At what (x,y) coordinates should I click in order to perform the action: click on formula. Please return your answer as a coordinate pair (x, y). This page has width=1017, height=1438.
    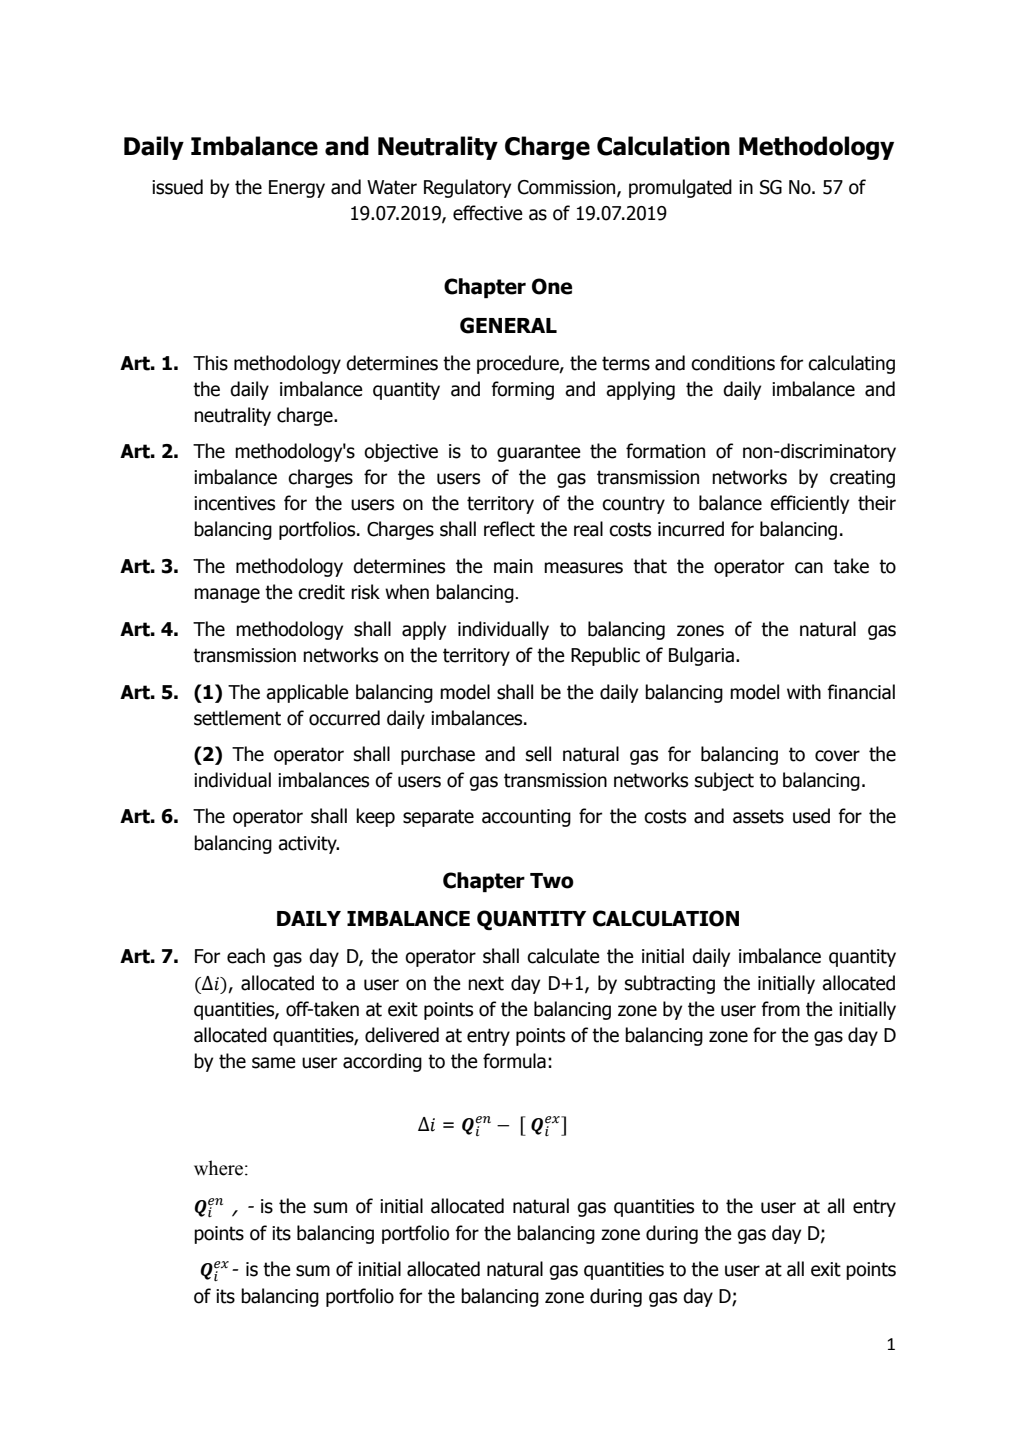
    Looking at the image, I should click on (514, 1061).
